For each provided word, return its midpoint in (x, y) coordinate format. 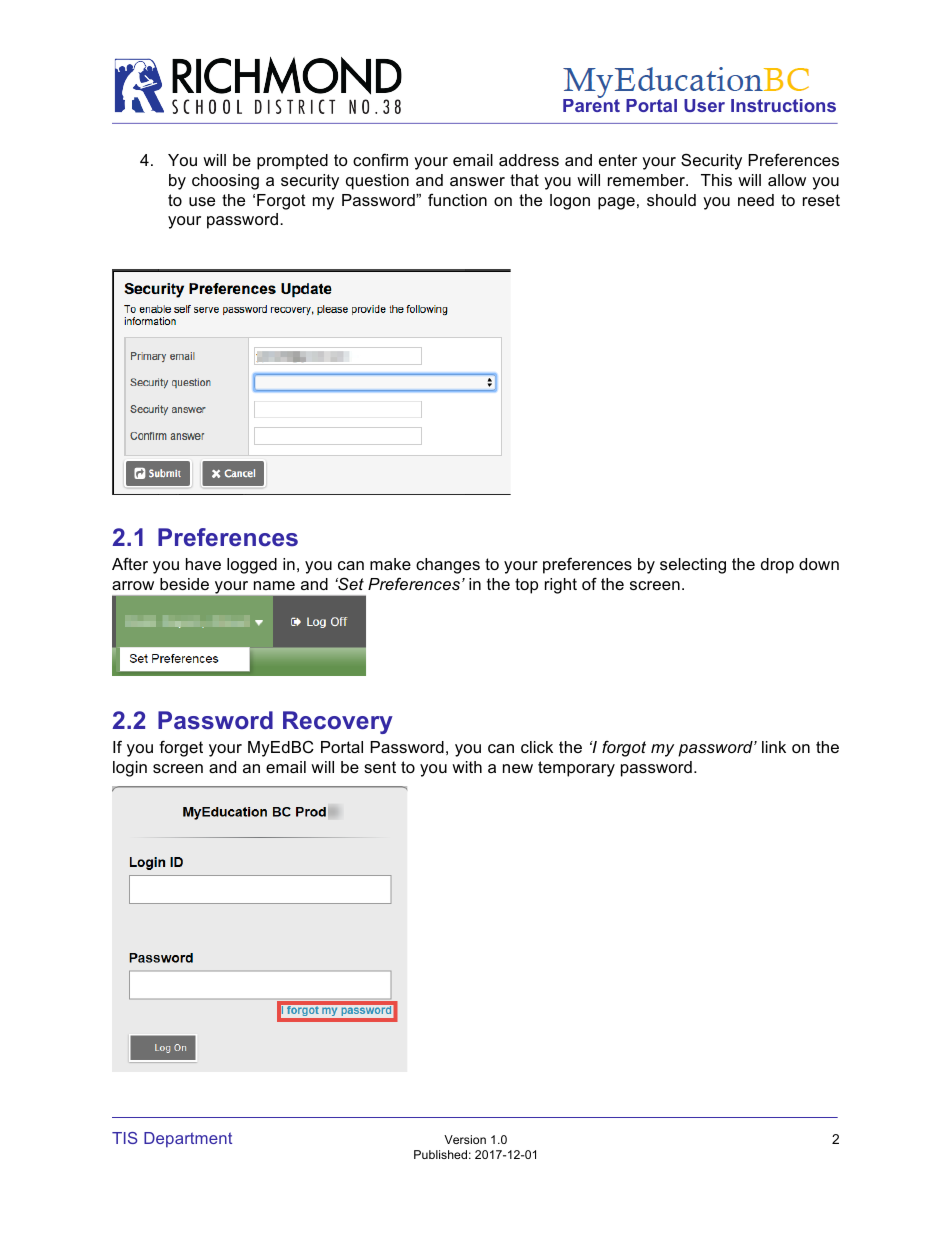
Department (188, 1140)
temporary (576, 769)
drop (777, 566)
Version (465, 1139)
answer (477, 181)
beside (184, 584)
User (704, 105)
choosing (225, 182)
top (526, 586)
